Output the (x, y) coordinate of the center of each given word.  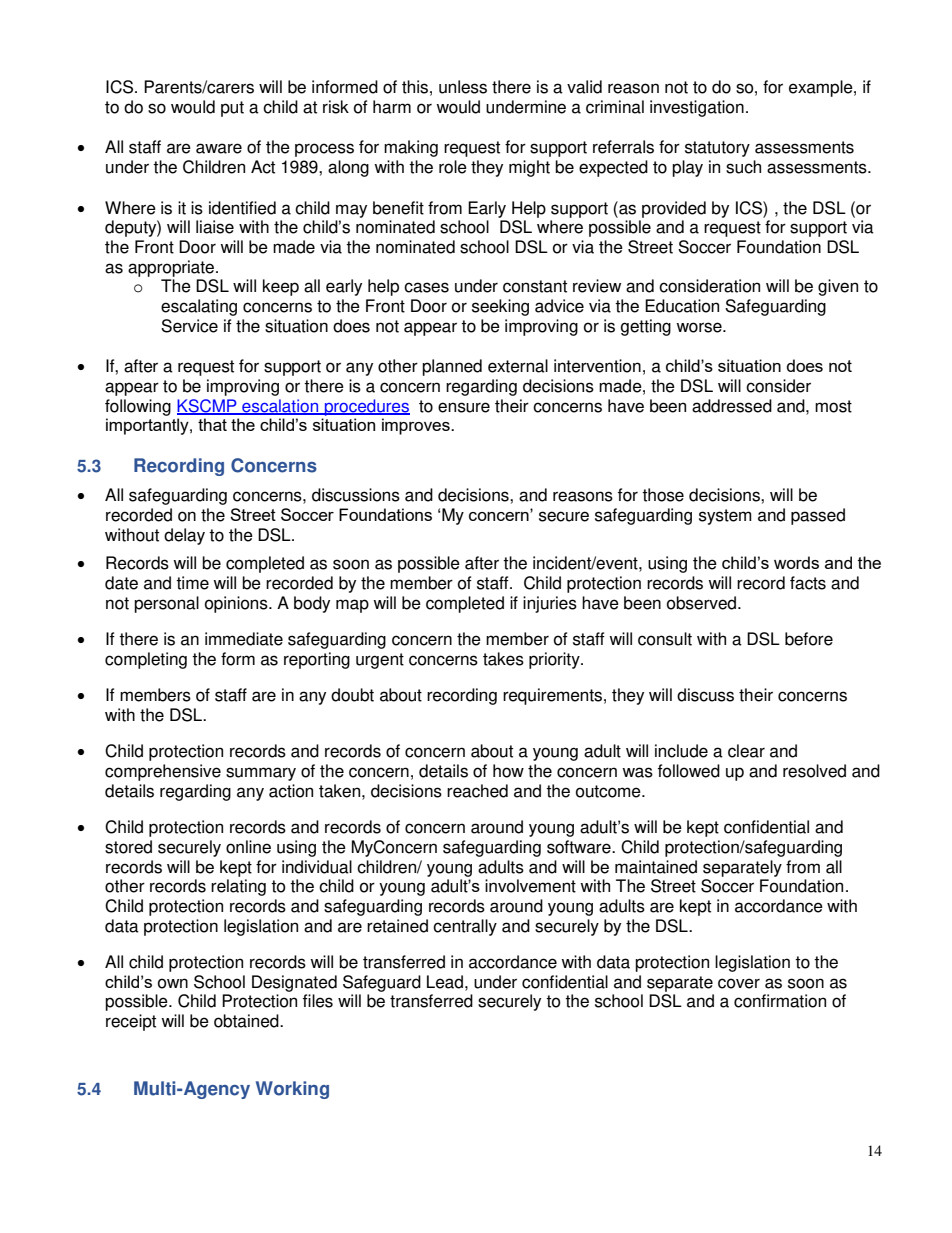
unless (463, 87)
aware (219, 148)
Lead (445, 982)
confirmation (780, 1001)
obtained (247, 1021)
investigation (697, 108)
